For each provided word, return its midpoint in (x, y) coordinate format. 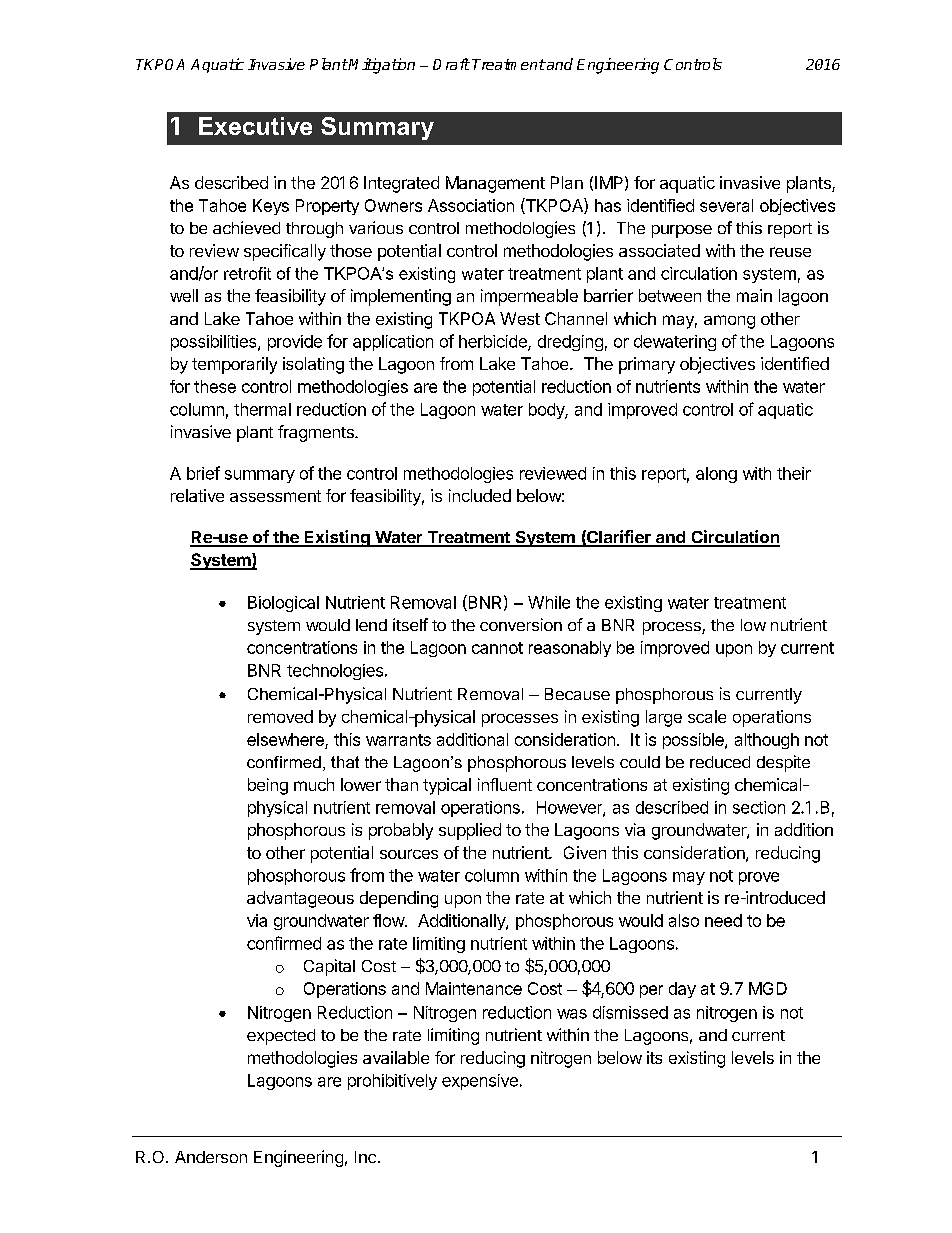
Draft (451, 64)
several (726, 205)
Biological (283, 604)
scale (707, 716)
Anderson (211, 1157)
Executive (255, 126)
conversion (521, 624)
